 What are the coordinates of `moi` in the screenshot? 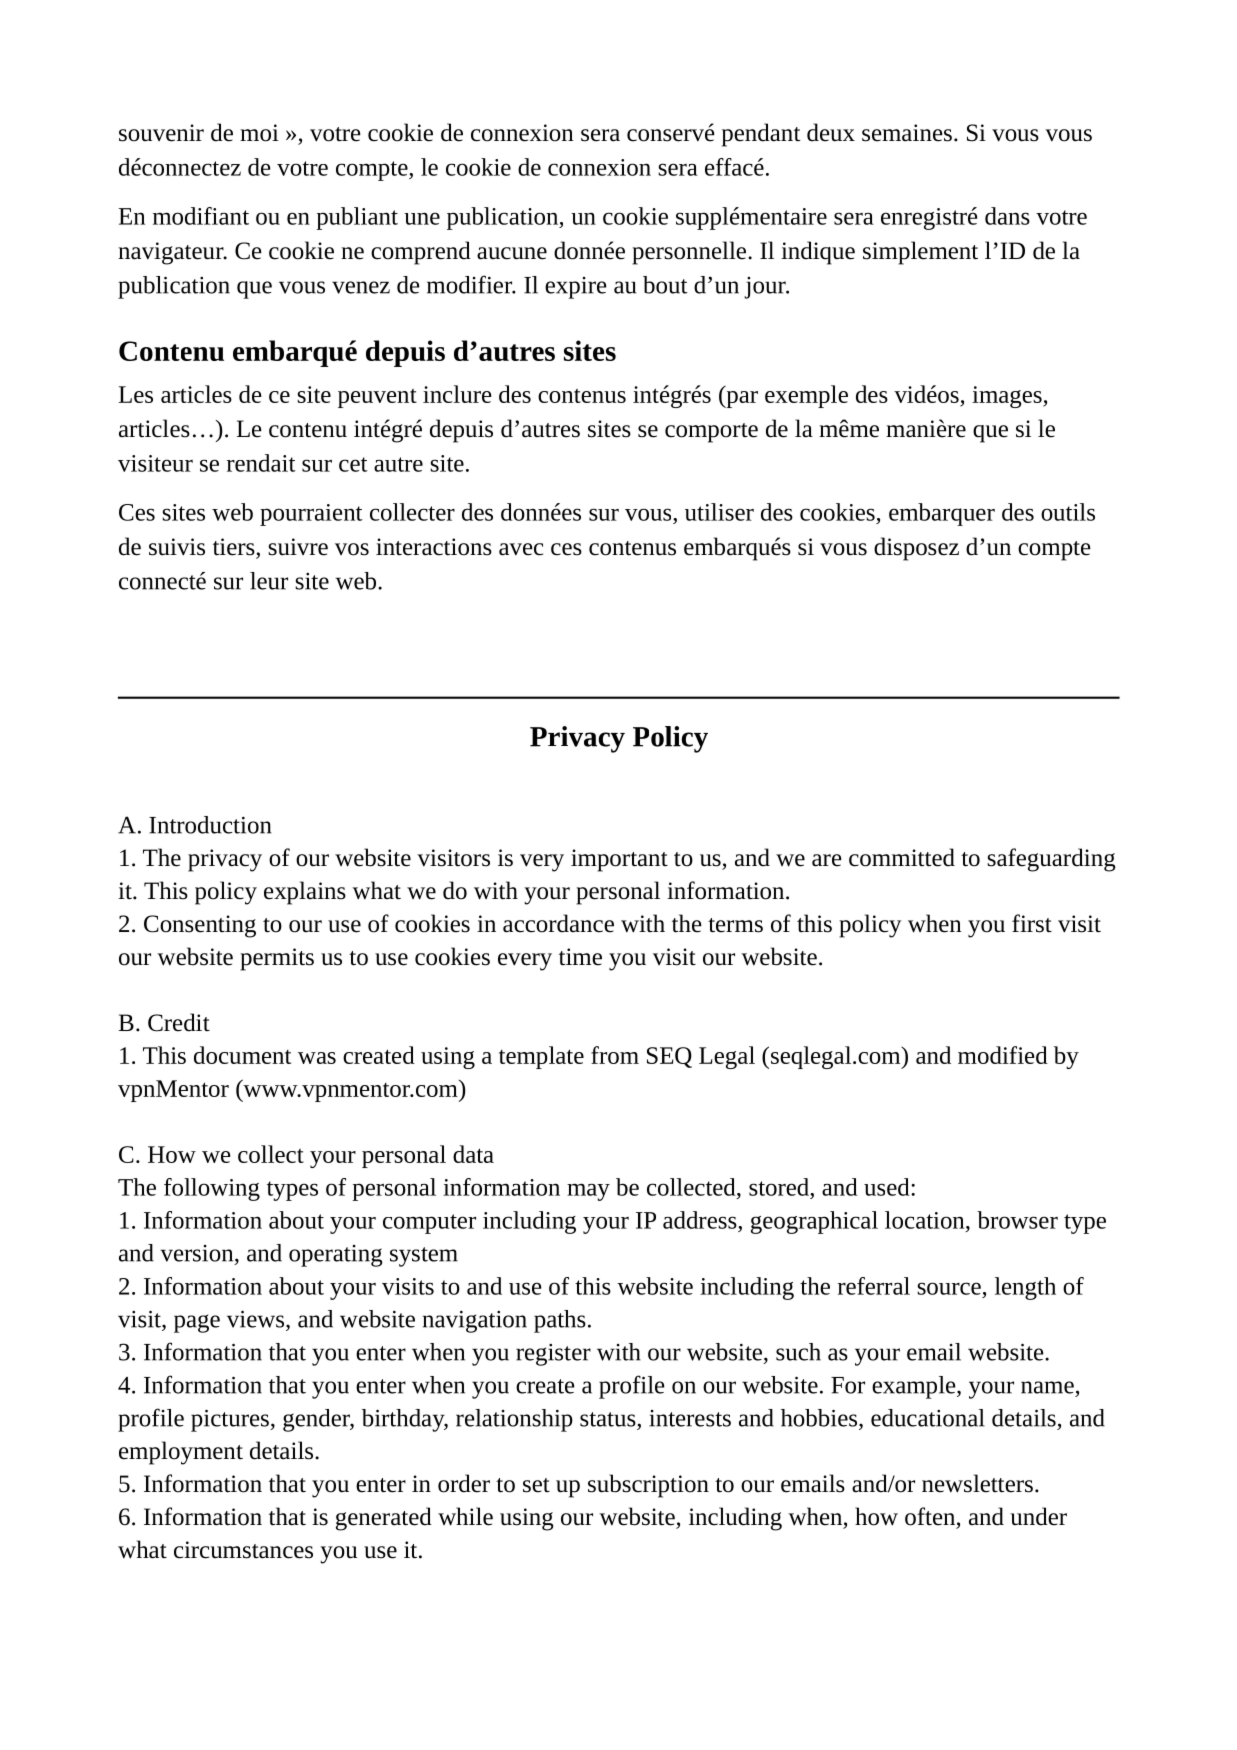 It's located at (259, 133).
